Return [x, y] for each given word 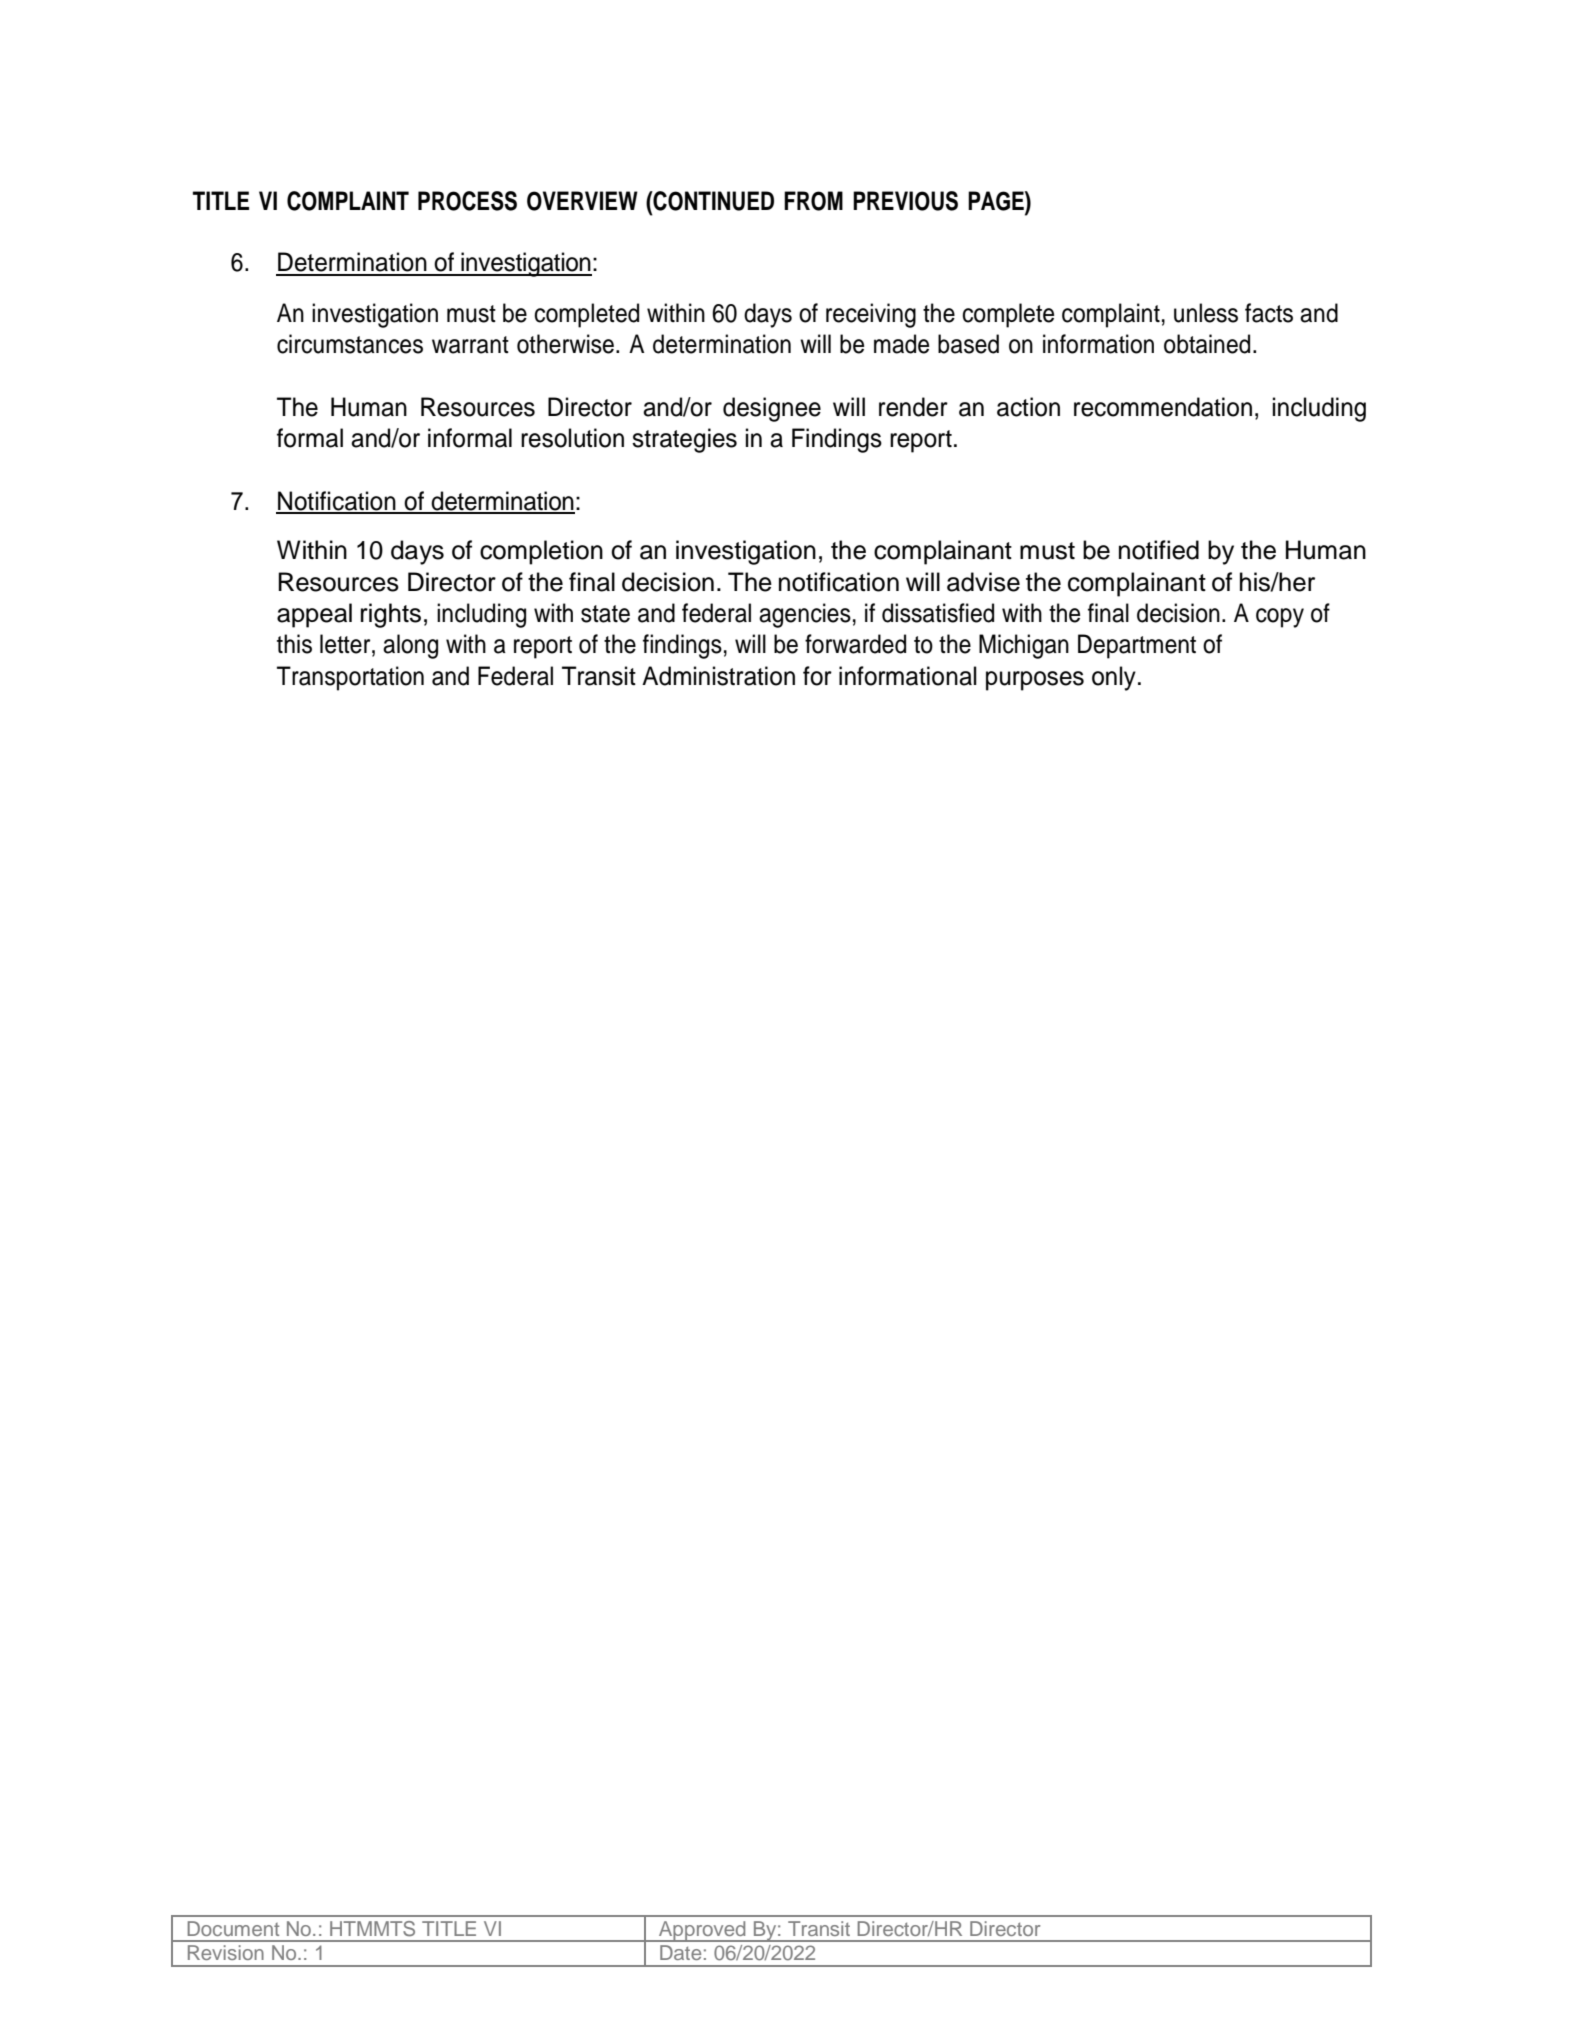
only [1114, 678]
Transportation [350, 678]
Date [680, 1952]
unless [1206, 313]
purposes [1035, 681]
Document [233, 1928]
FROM [813, 201]
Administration [718, 676]
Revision [226, 1952]
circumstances [350, 344]
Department [1137, 646]
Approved [702, 1931]
